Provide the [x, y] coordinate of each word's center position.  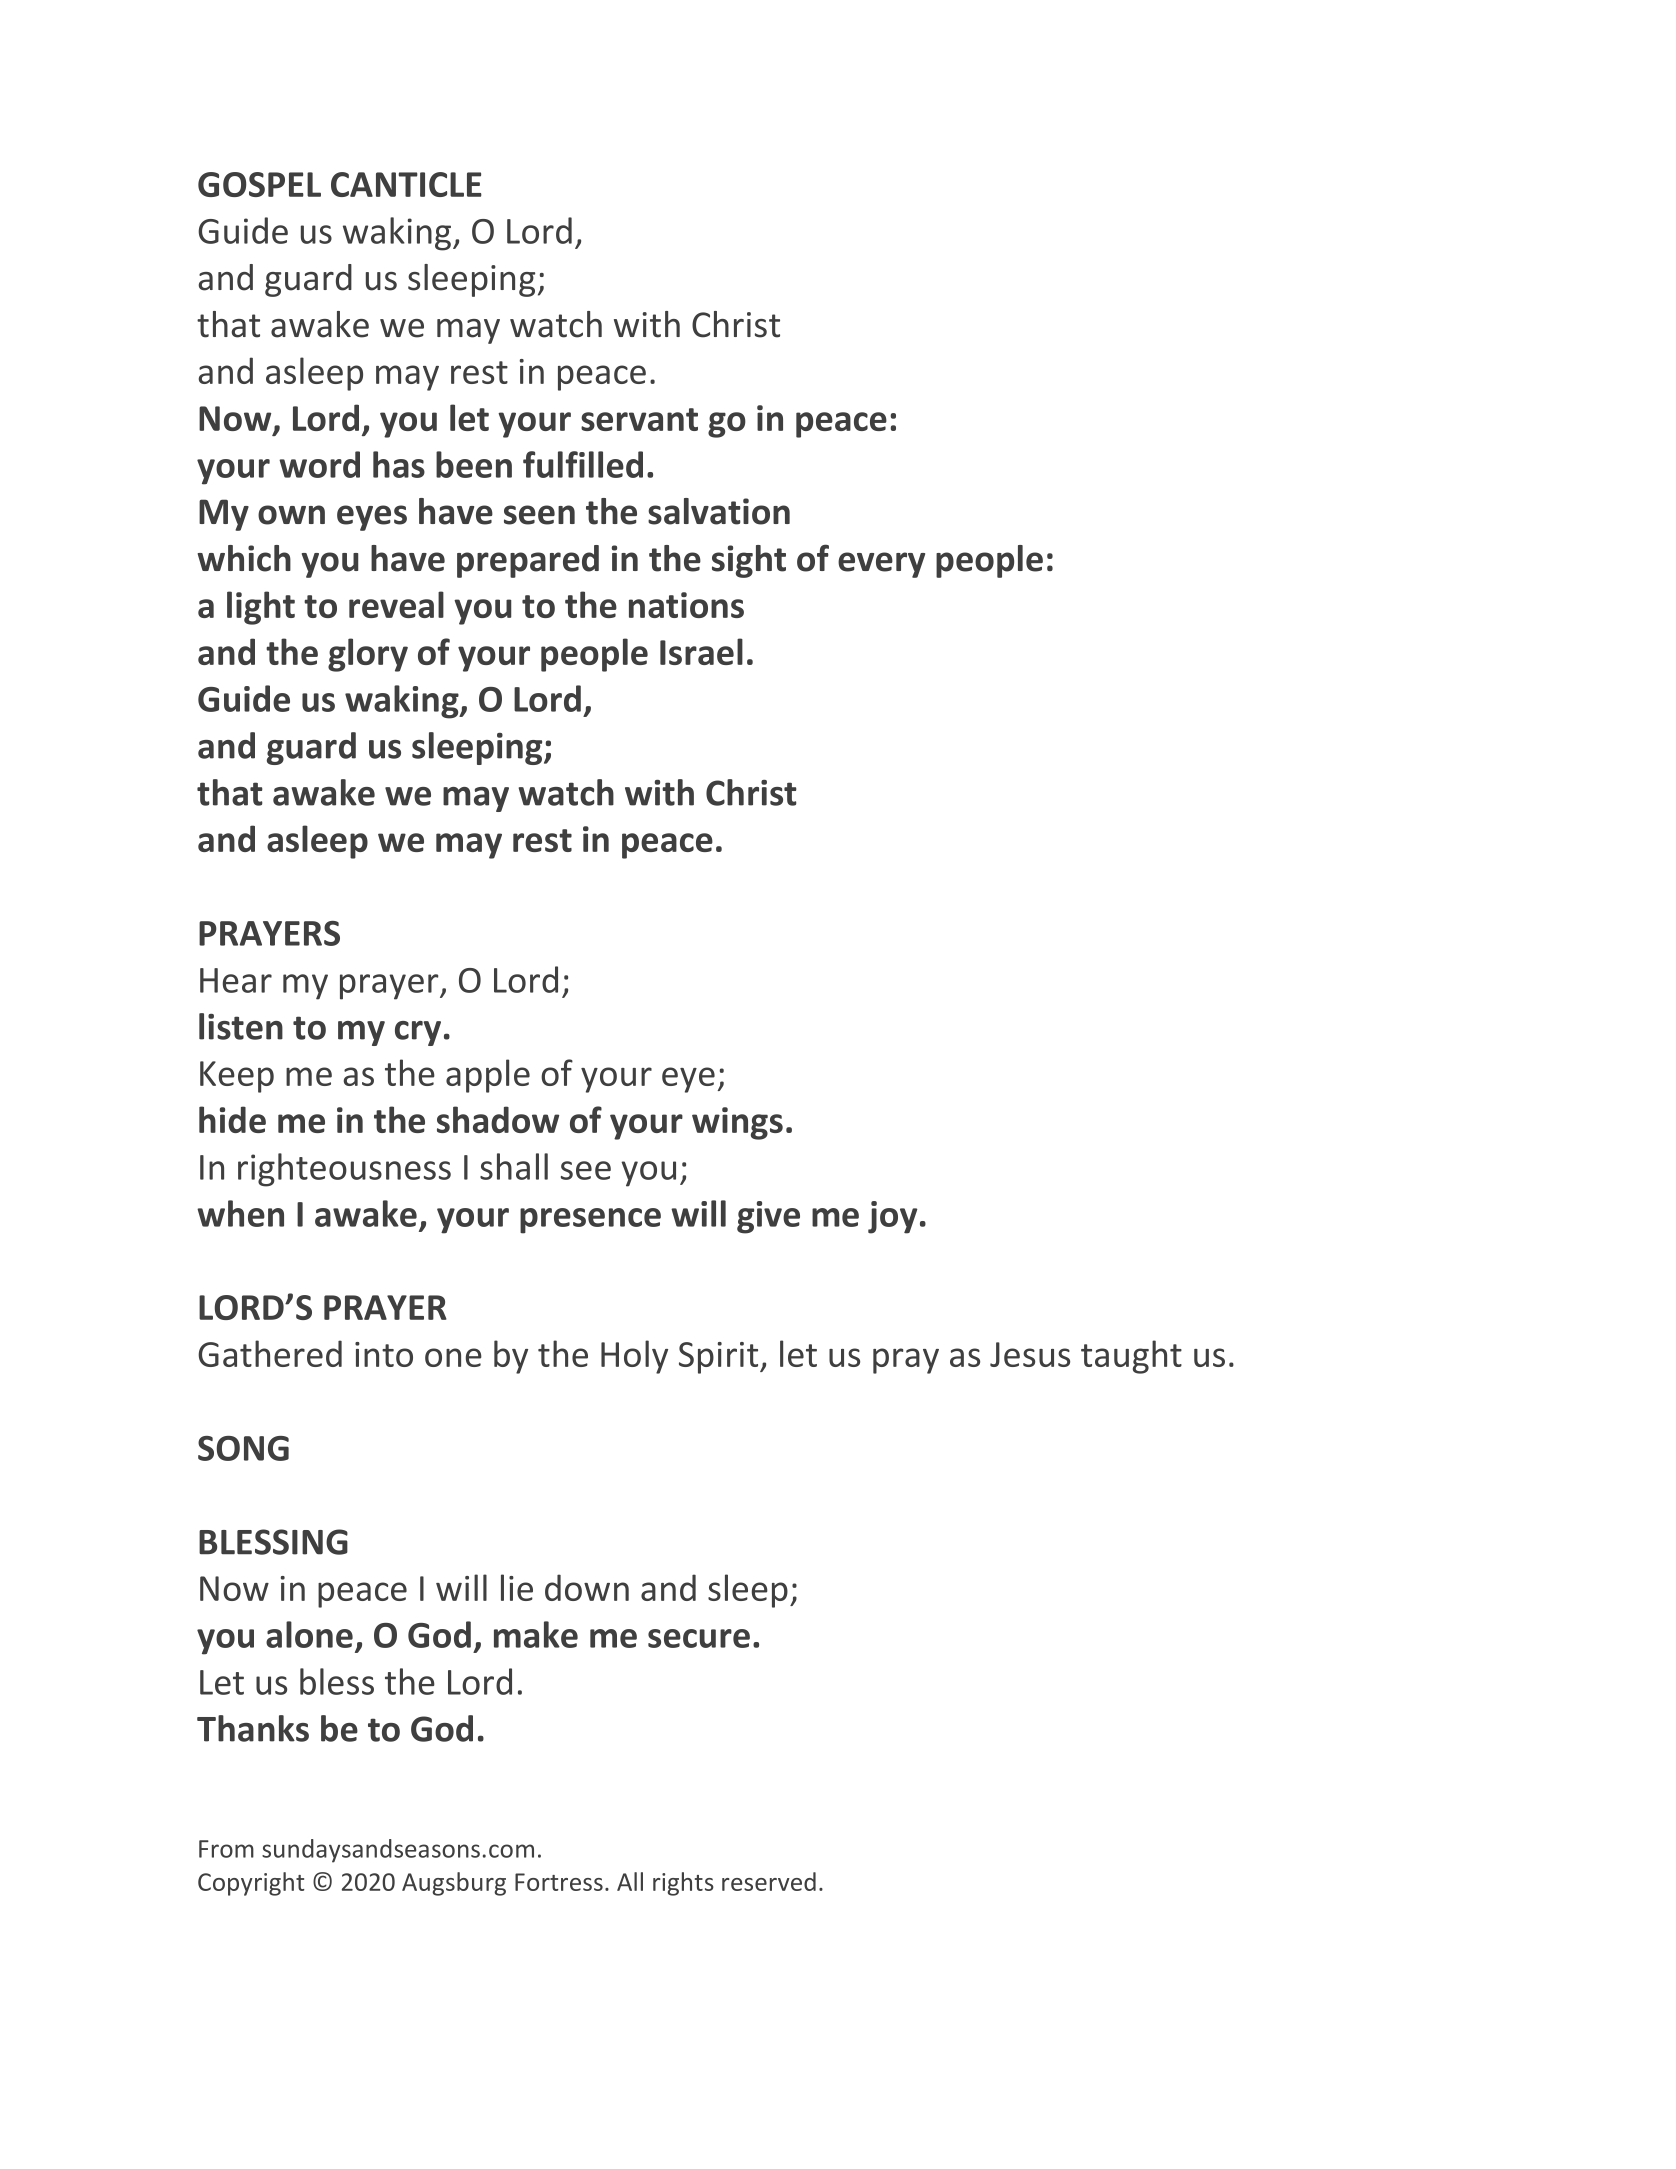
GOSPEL [259, 184]
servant [639, 419]
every [881, 565]
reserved [769, 1881]
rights [683, 1884]
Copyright [251, 1884]
